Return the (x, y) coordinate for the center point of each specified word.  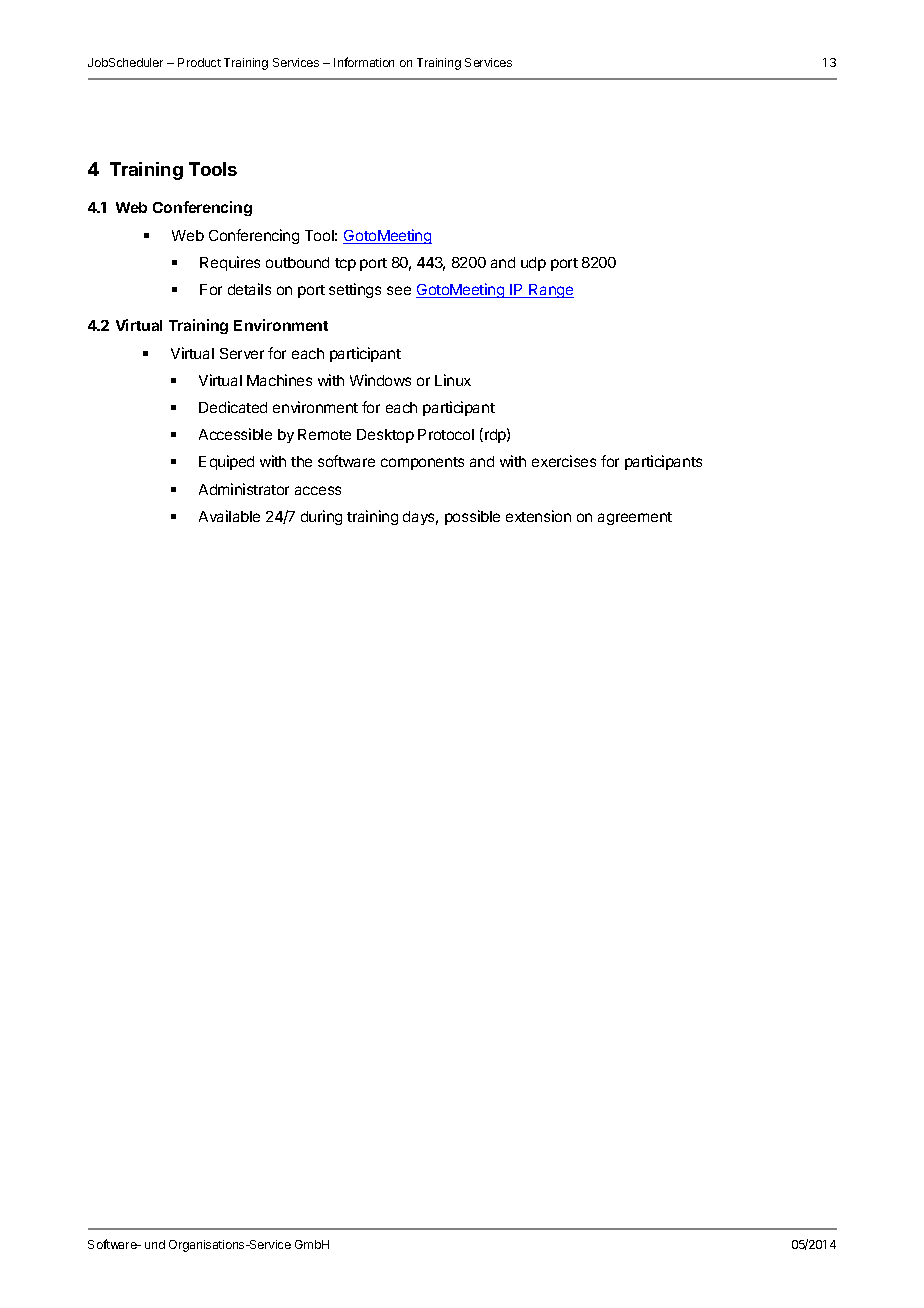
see (399, 290)
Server (242, 353)
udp (533, 264)
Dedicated (233, 407)
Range (550, 291)
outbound (297, 262)
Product (199, 62)
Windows (380, 380)
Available (229, 516)
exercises (564, 461)
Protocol (446, 434)
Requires (230, 263)
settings (355, 290)
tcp (345, 264)
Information (364, 62)
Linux (453, 380)
